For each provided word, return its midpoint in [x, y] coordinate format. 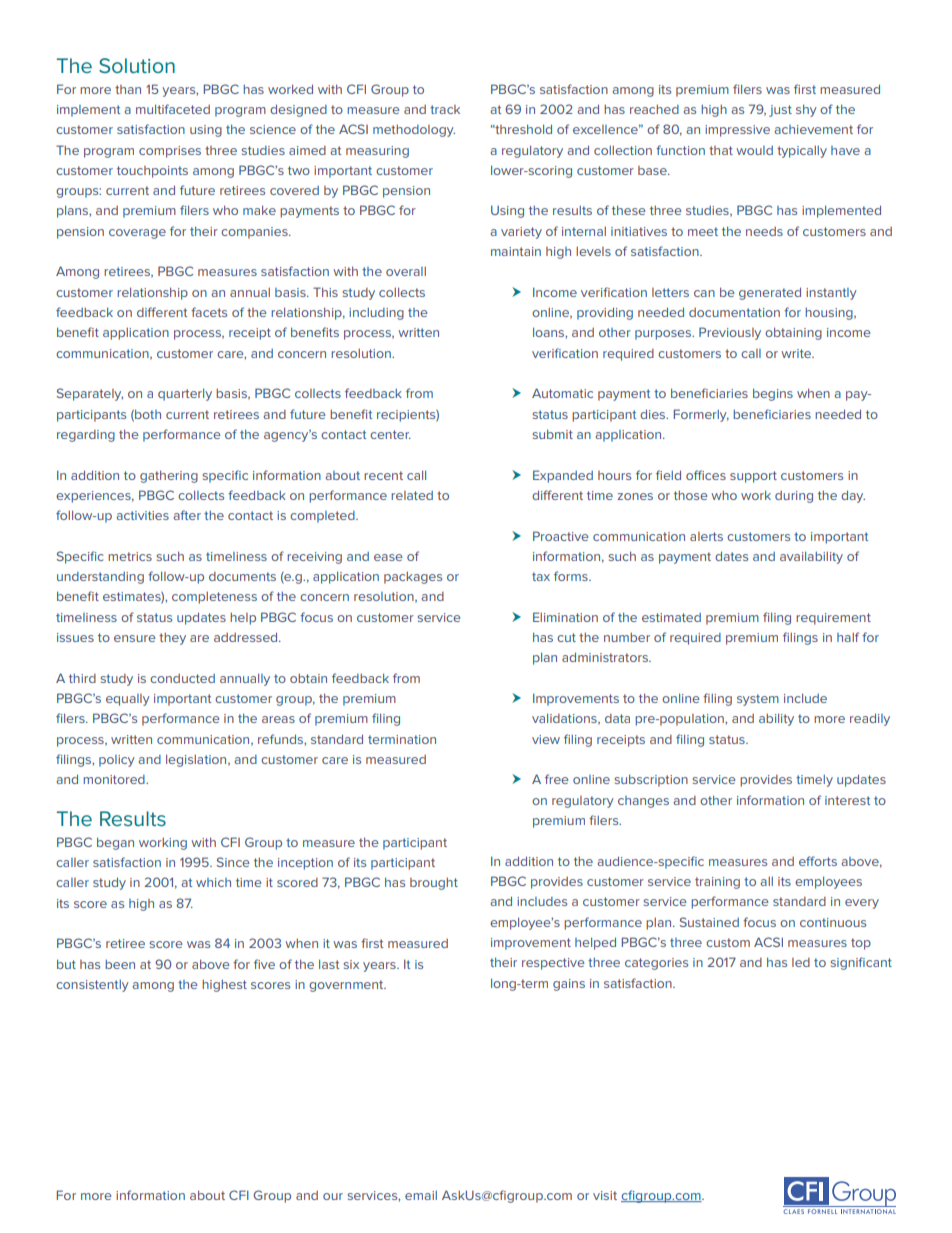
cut [566, 637]
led [801, 962]
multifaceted [173, 109]
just [780, 111]
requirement [833, 619]
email [421, 1195]
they [172, 639]
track [445, 109]
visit [605, 1195]
